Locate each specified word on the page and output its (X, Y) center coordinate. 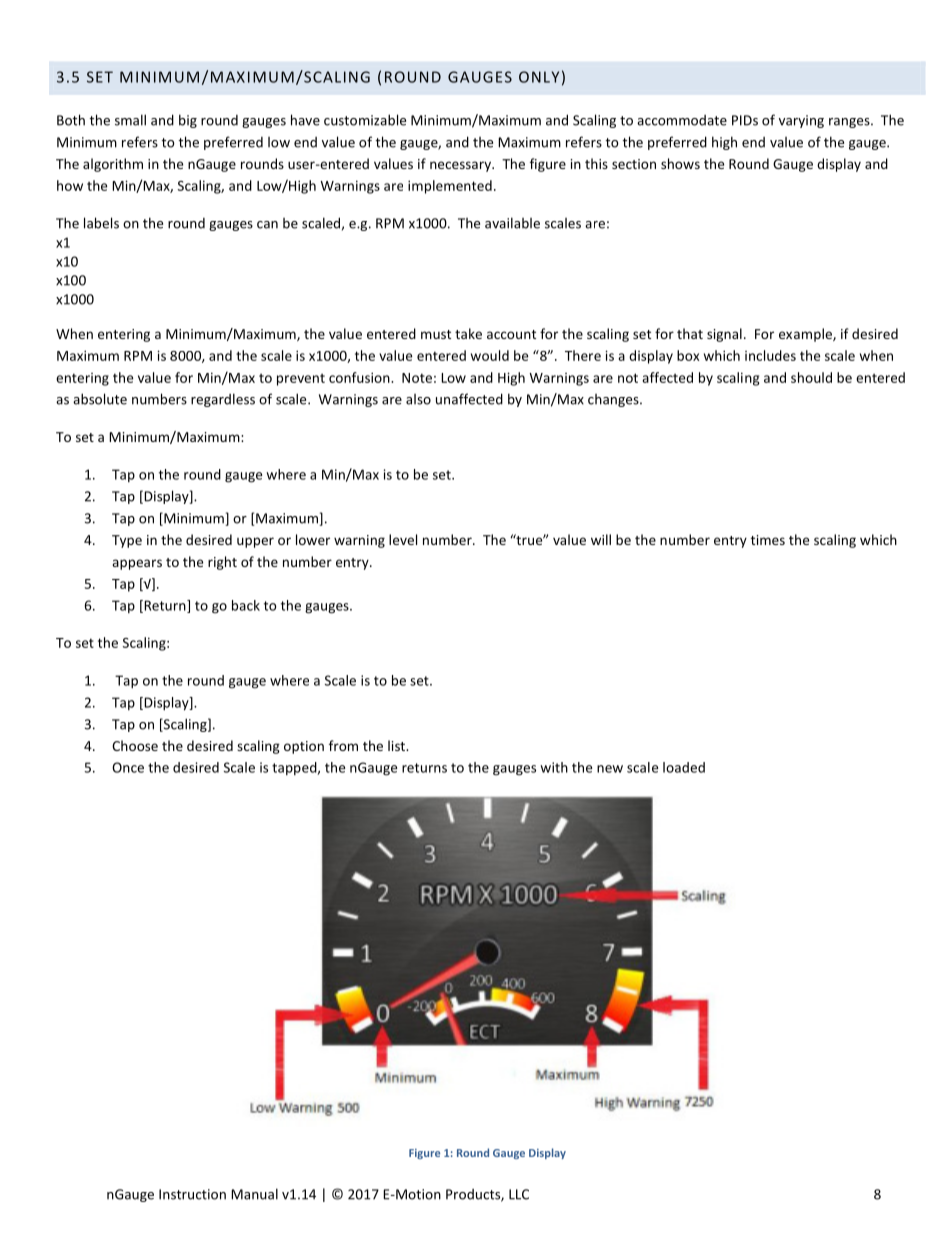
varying (801, 121)
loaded (684, 767)
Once (128, 767)
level (403, 539)
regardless (223, 400)
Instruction (192, 1194)
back (246, 605)
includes (770, 355)
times (768, 540)
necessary (461, 166)
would (490, 355)
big (188, 121)
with (554, 767)
